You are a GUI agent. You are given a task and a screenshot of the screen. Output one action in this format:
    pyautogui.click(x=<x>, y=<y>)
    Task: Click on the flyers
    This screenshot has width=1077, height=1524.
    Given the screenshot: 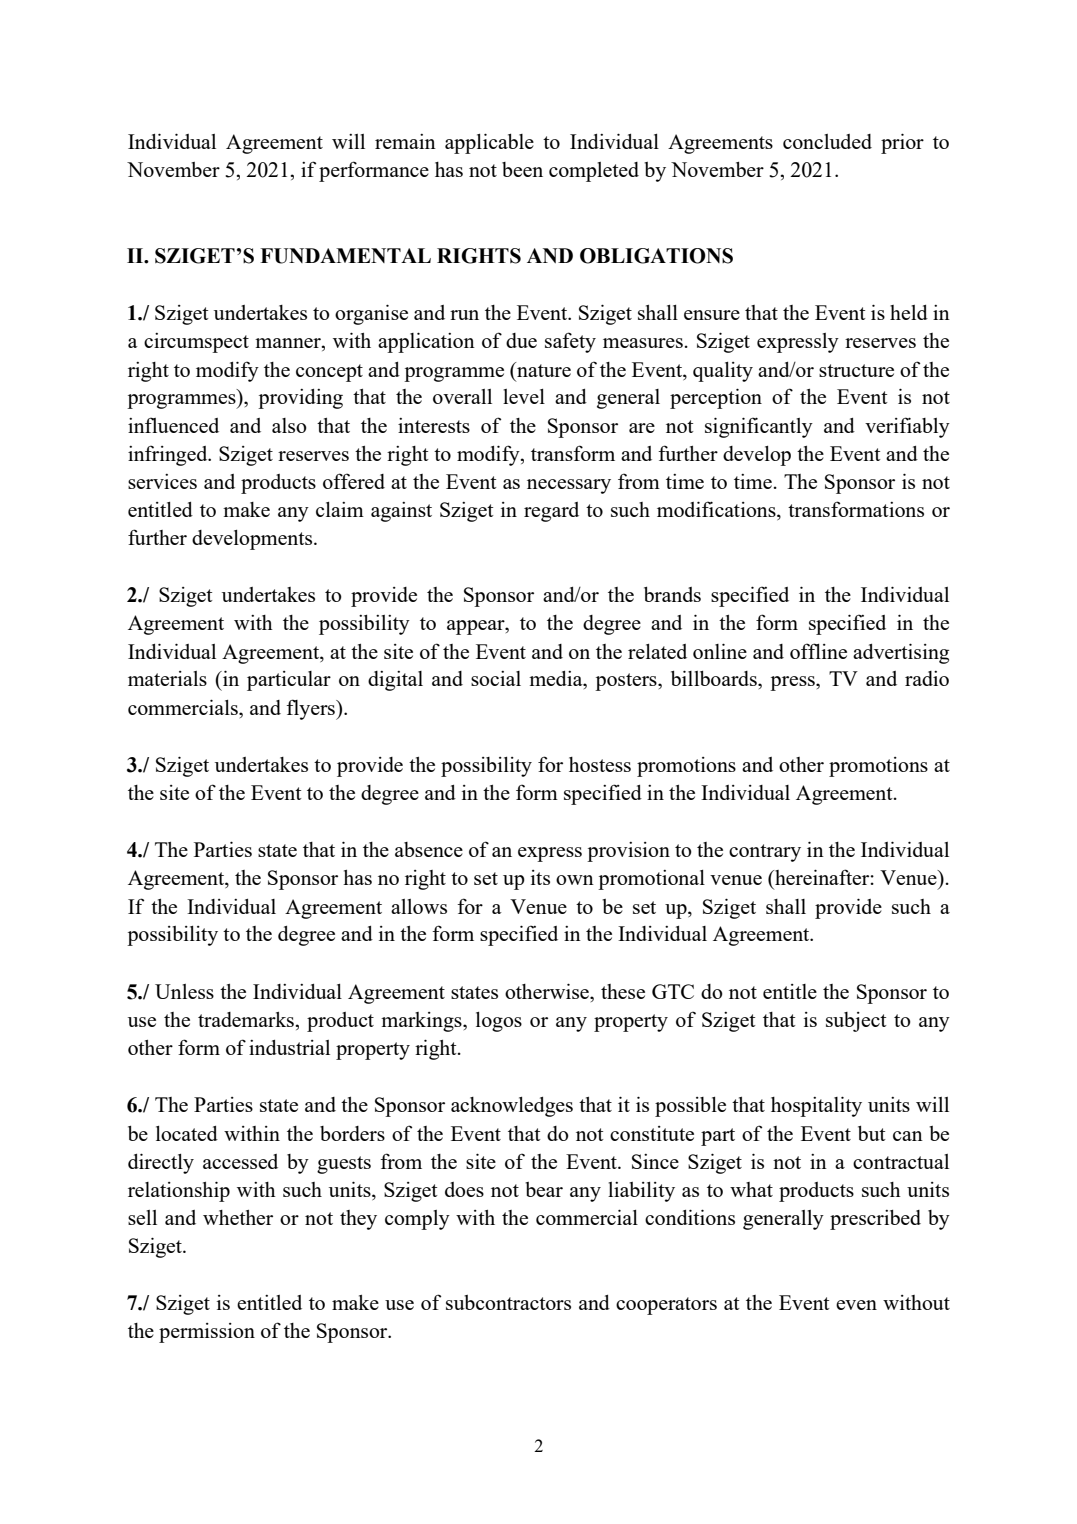 What is the action you would take?
    pyautogui.click(x=311, y=709)
